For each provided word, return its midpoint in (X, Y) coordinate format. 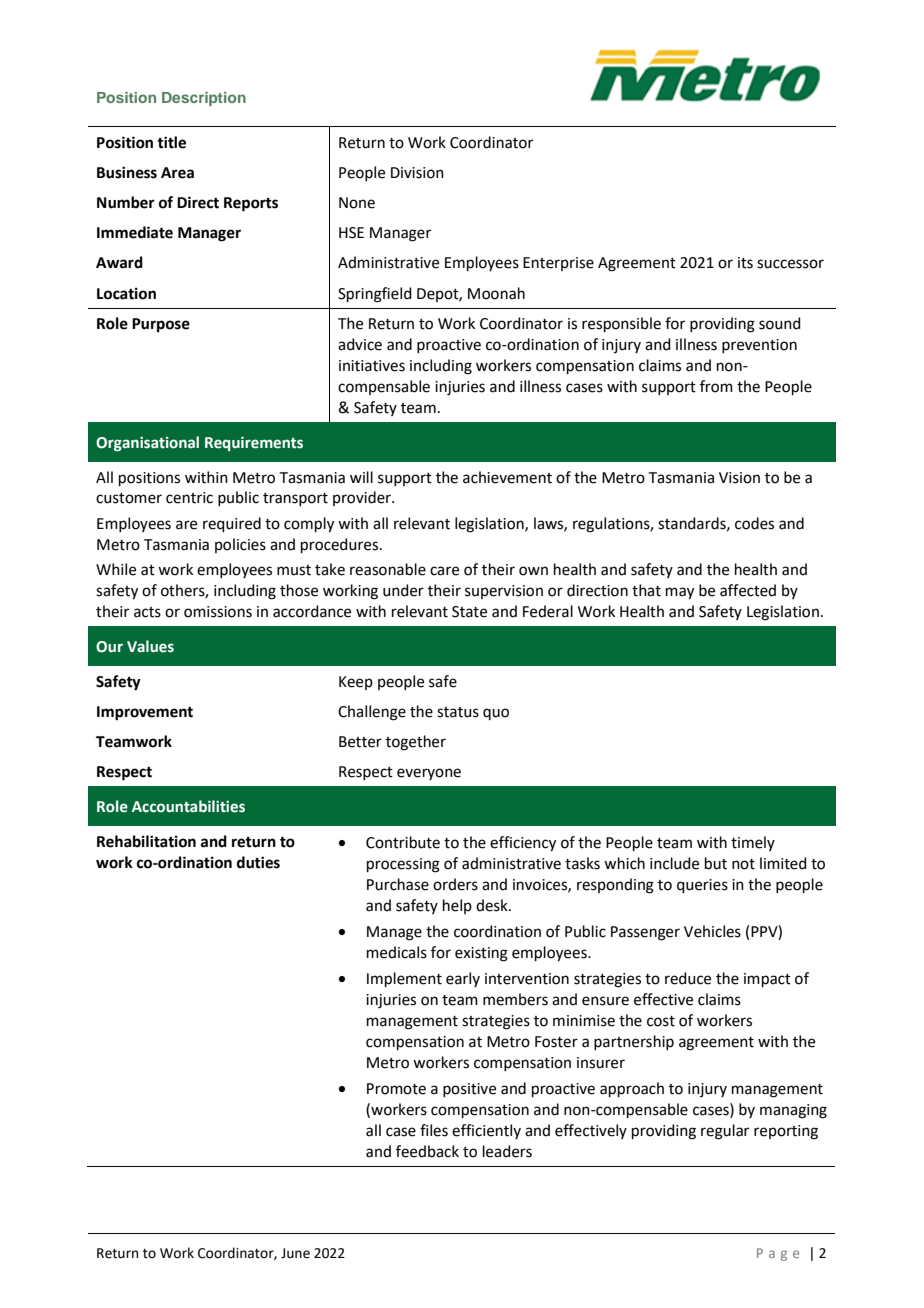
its (745, 263)
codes (754, 523)
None (357, 203)
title (171, 142)
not (743, 864)
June (295, 1253)
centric (189, 498)
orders (455, 884)
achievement (507, 477)
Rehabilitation (146, 841)
